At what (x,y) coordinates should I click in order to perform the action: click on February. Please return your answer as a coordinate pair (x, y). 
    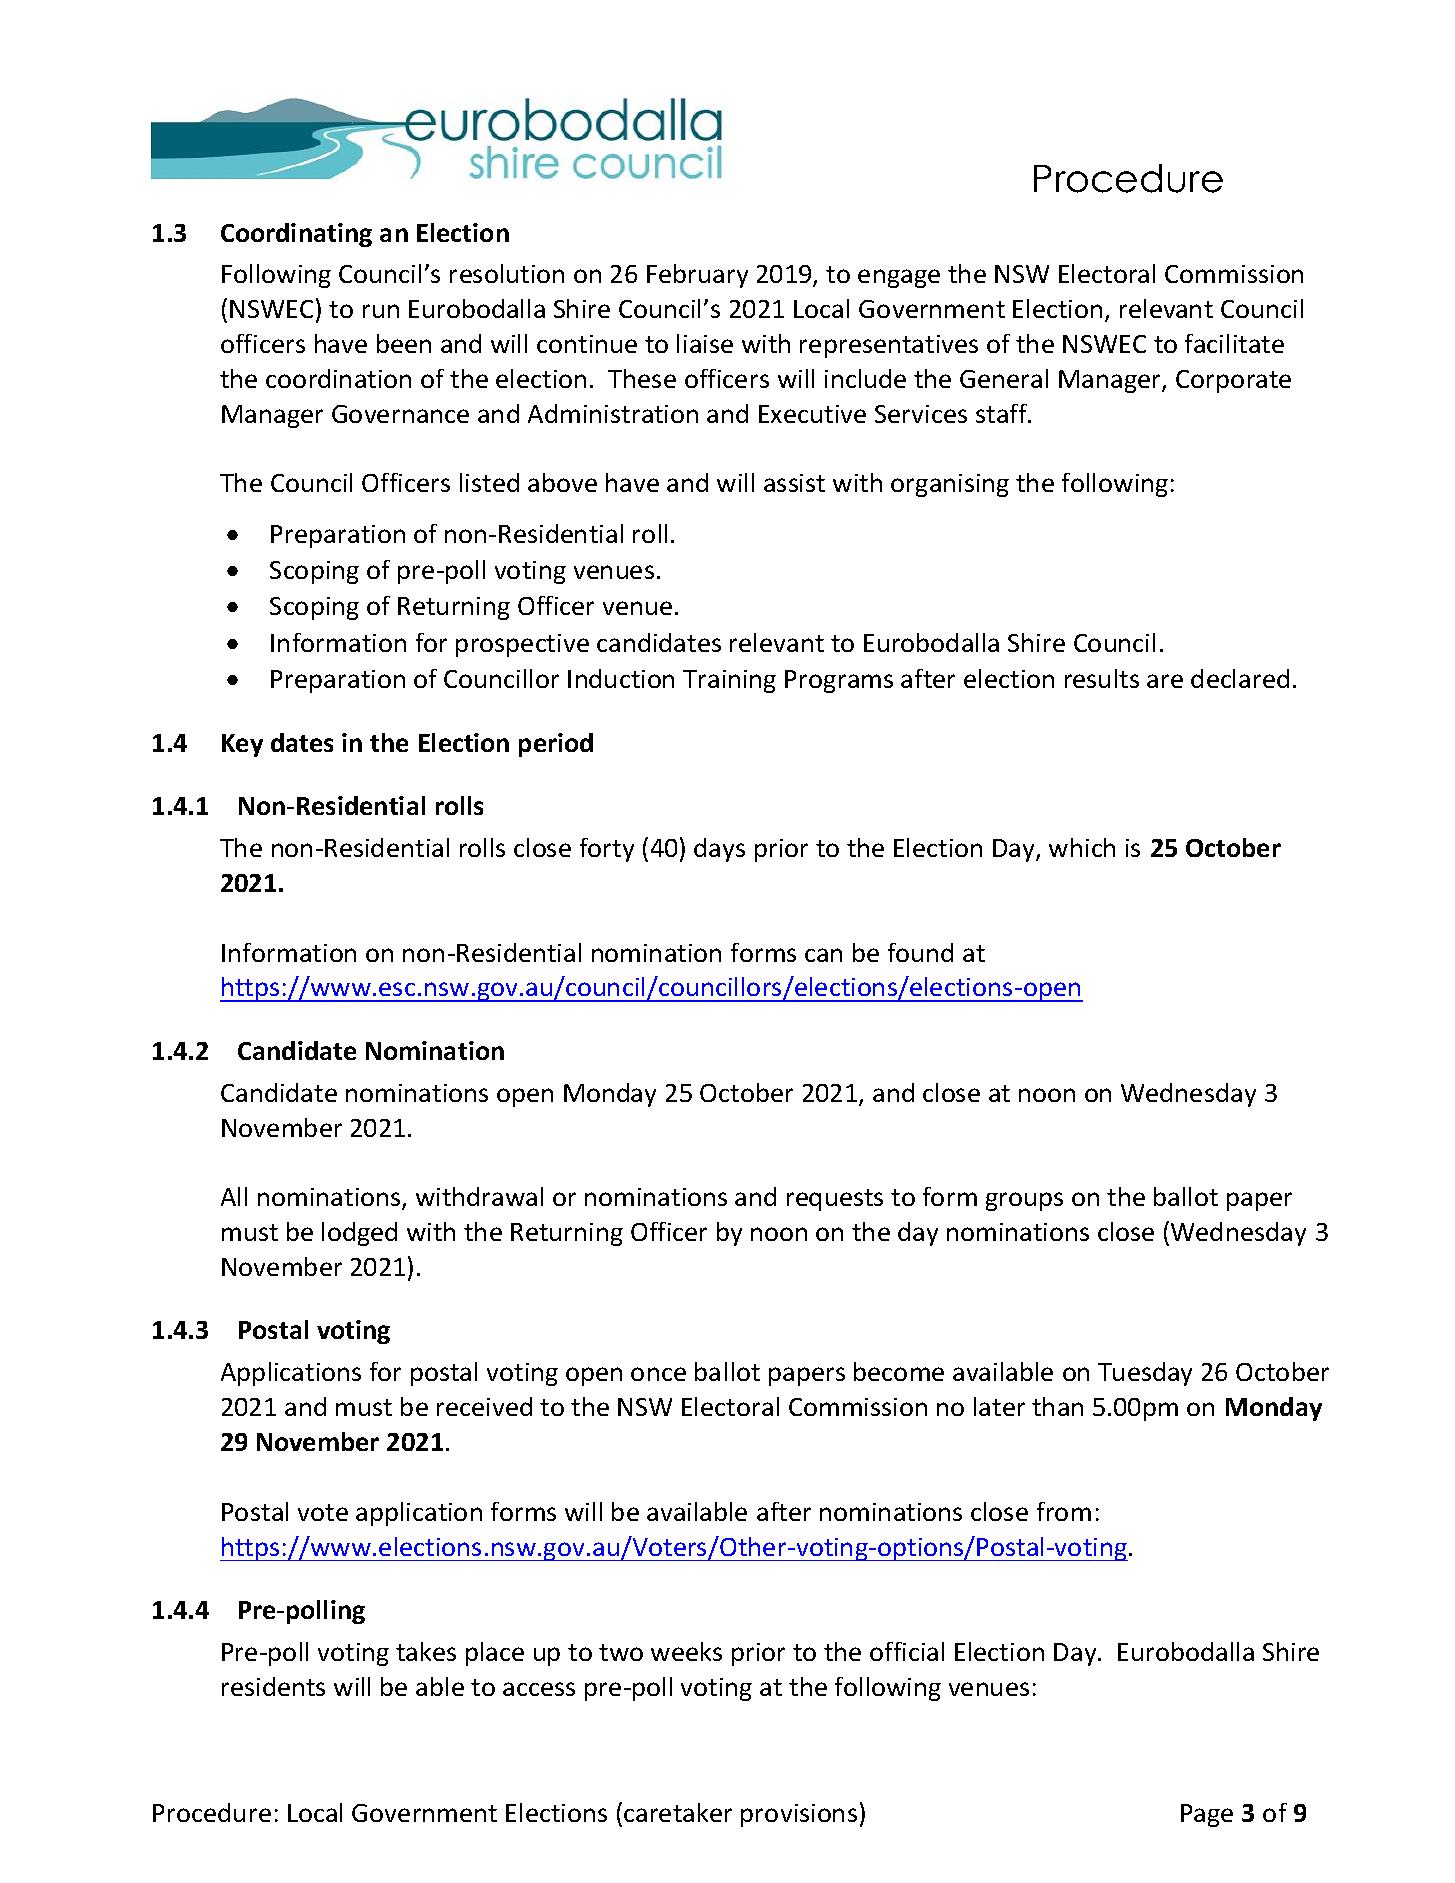
    Looking at the image, I should click on (697, 276).
